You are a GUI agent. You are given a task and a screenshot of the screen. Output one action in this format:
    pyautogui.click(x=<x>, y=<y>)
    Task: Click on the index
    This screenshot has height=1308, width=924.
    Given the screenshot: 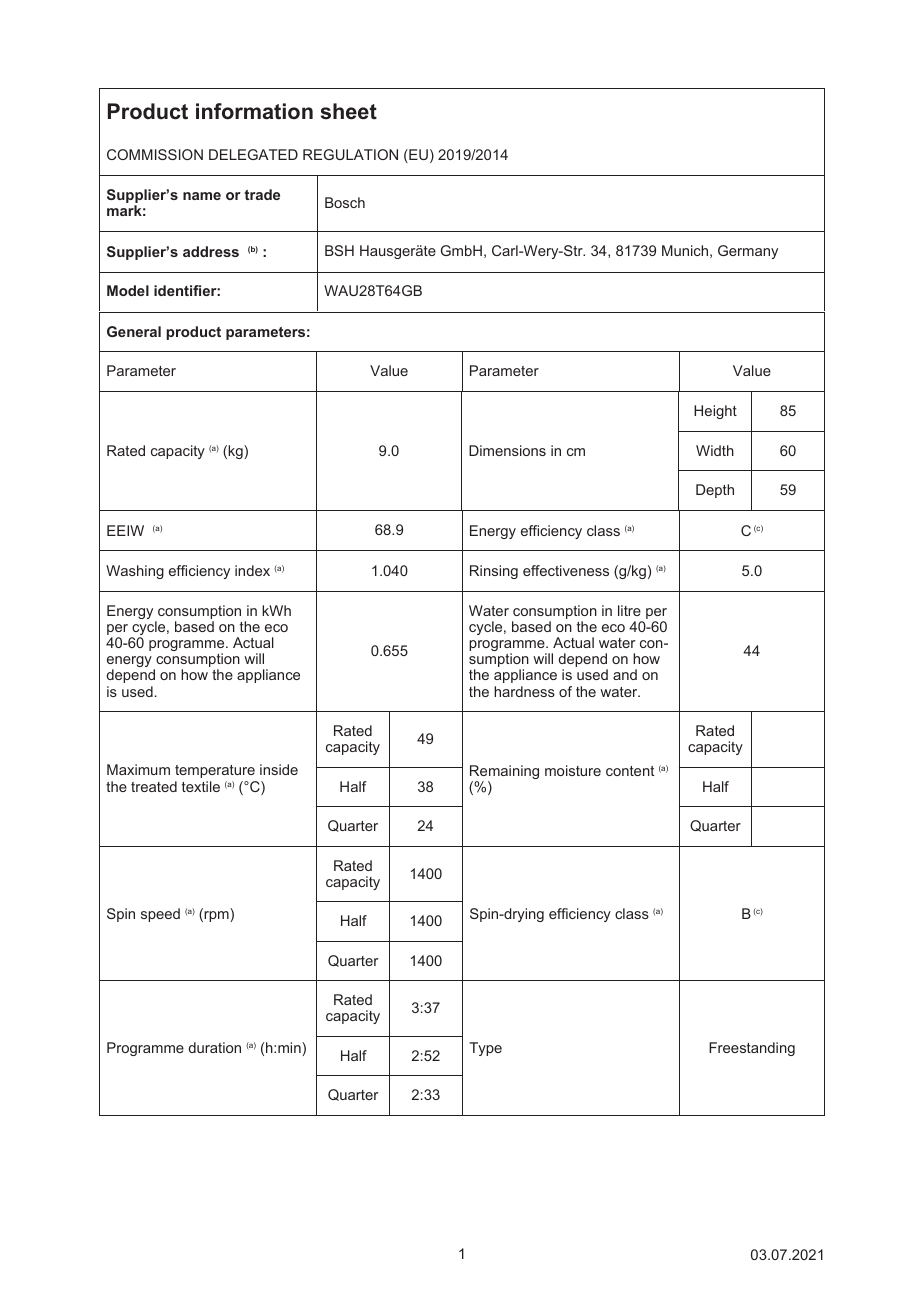 What is the action you would take?
    pyautogui.click(x=252, y=570)
